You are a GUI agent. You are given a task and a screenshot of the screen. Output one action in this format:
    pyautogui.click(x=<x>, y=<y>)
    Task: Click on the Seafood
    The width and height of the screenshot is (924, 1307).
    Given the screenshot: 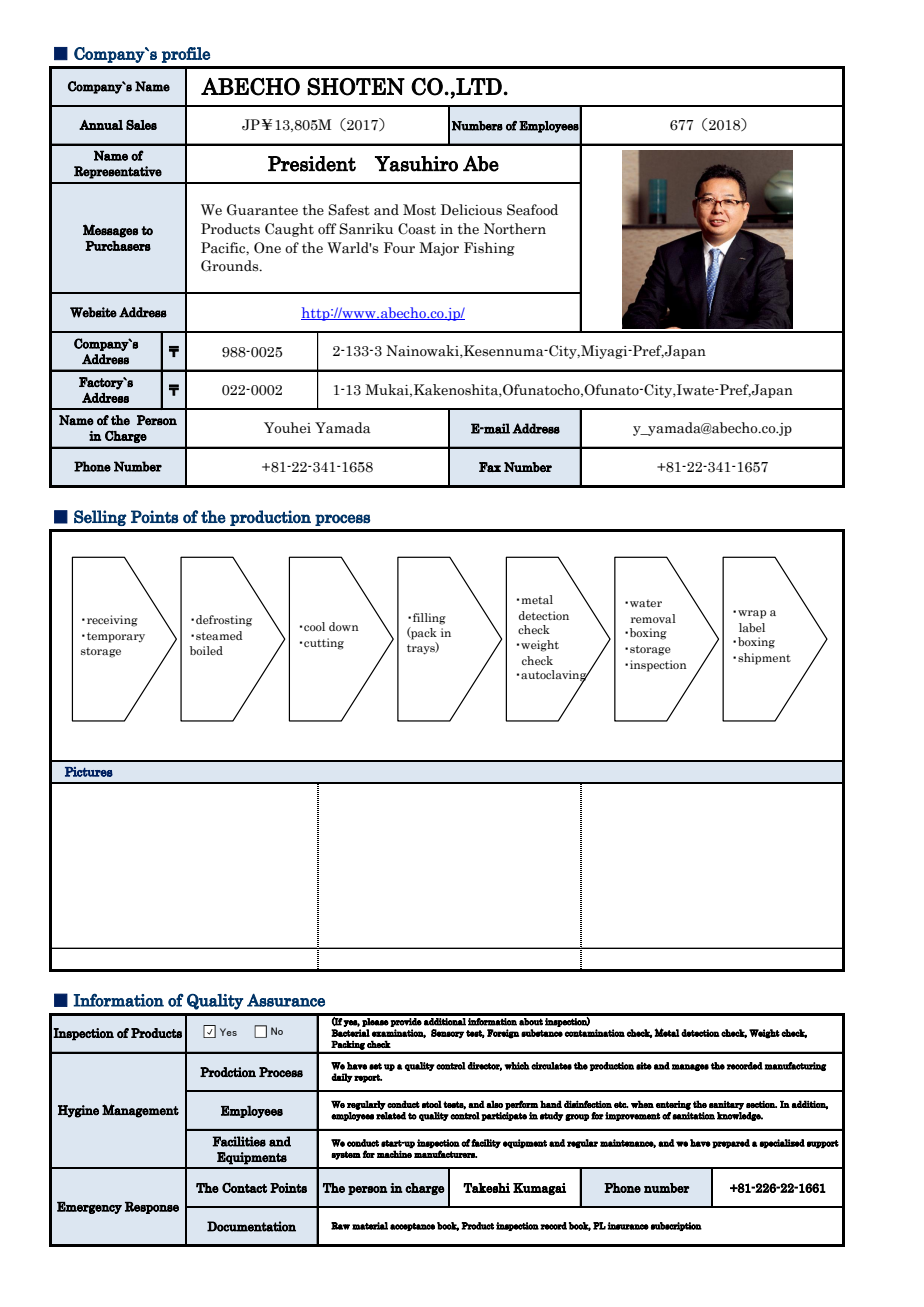 What is the action you would take?
    pyautogui.click(x=532, y=210)
